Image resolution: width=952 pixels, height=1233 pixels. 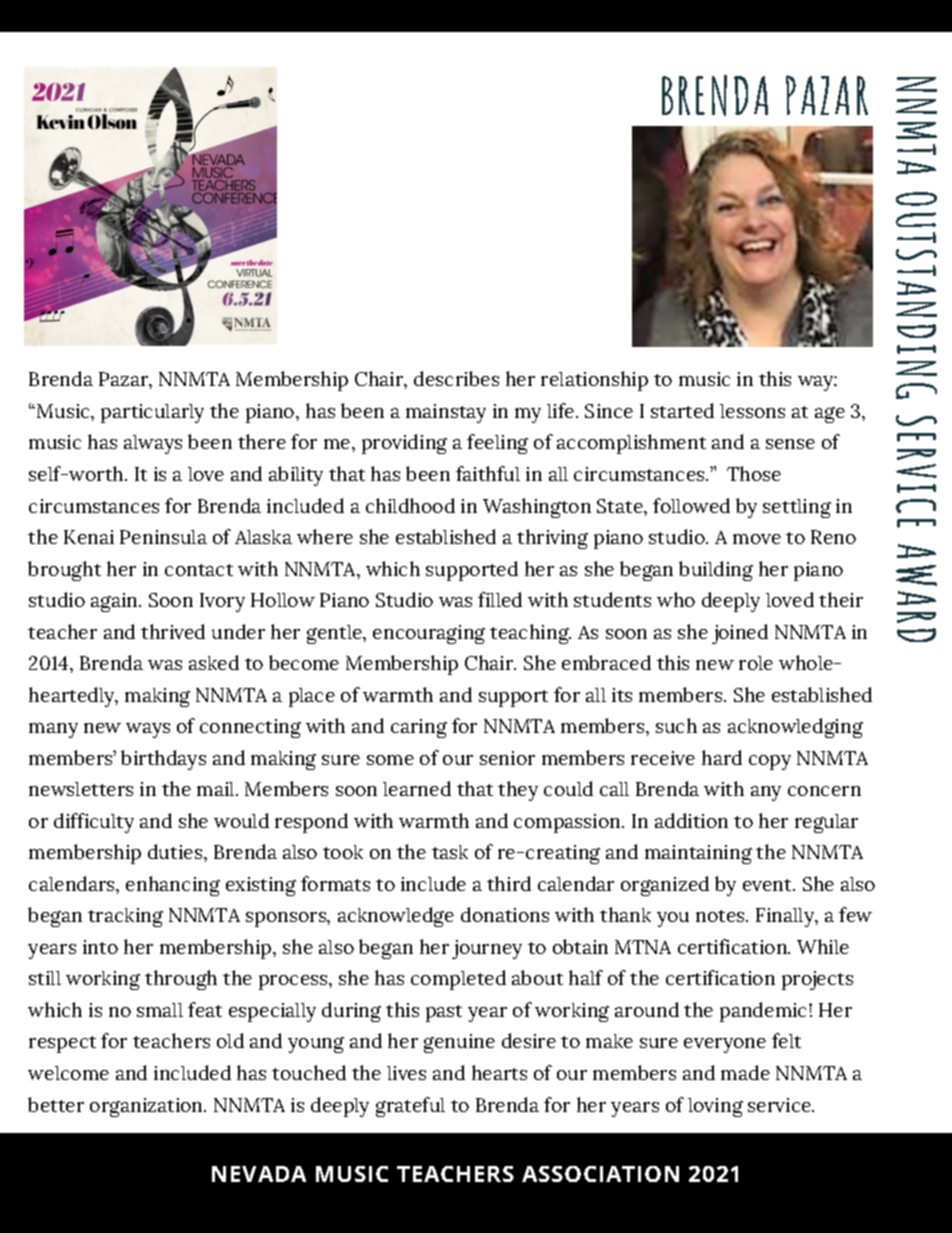 What do you see at coordinates (148, 1107) in the page?
I see `organization` at bounding box center [148, 1107].
